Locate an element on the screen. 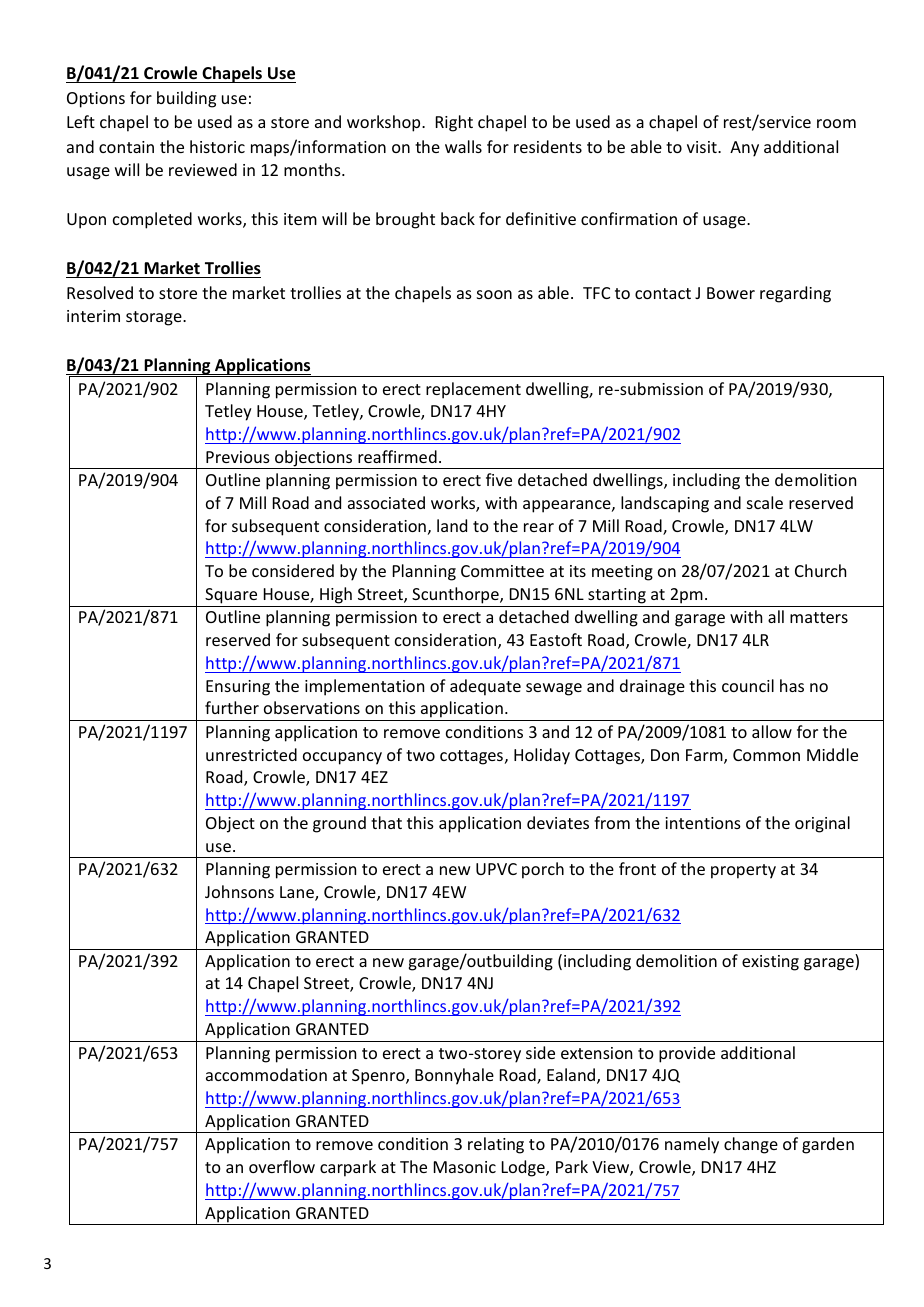 This screenshot has height=1307, width=924. adequate is located at coordinates (485, 687).
